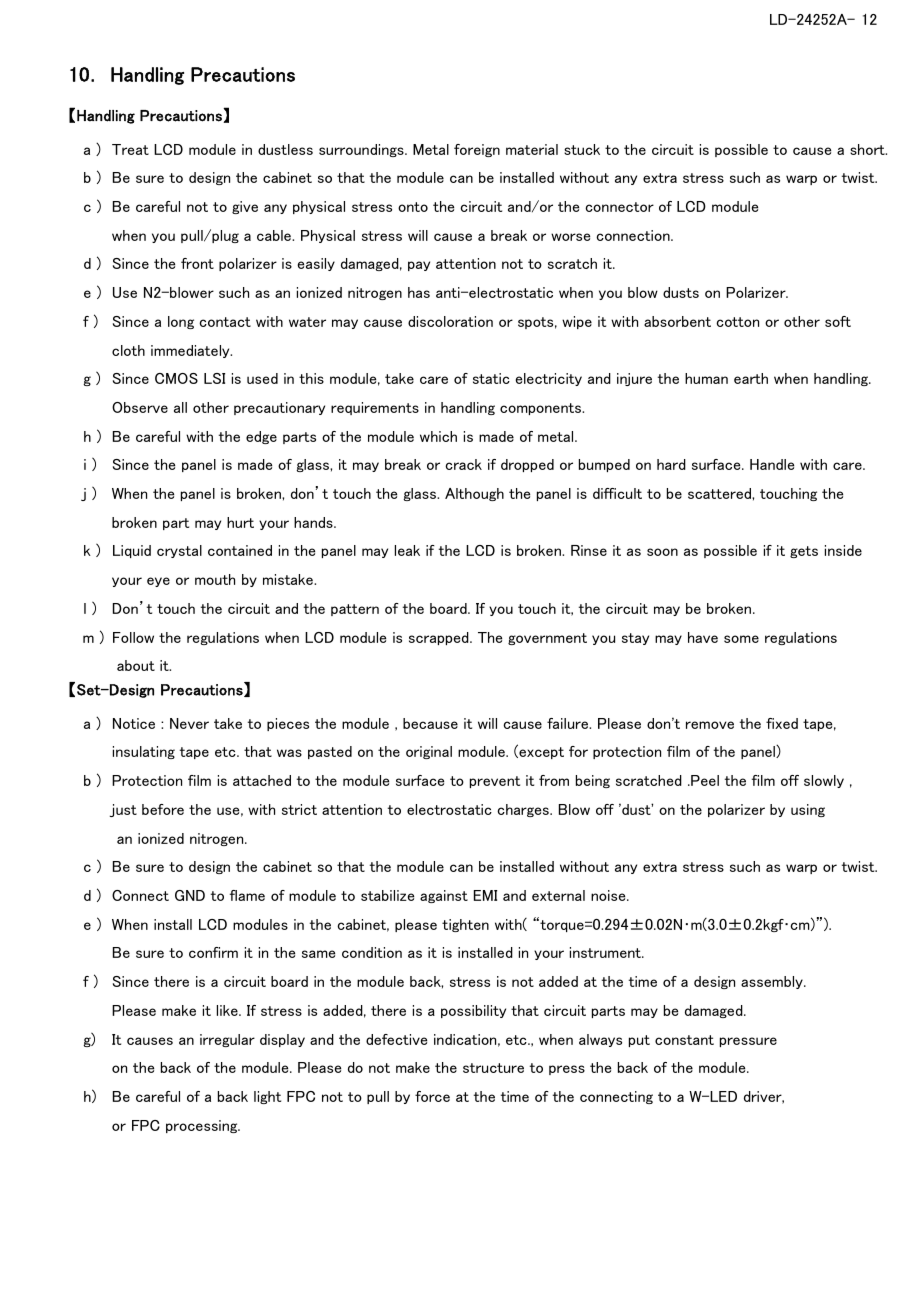  I want to click on some, so click(741, 639).
